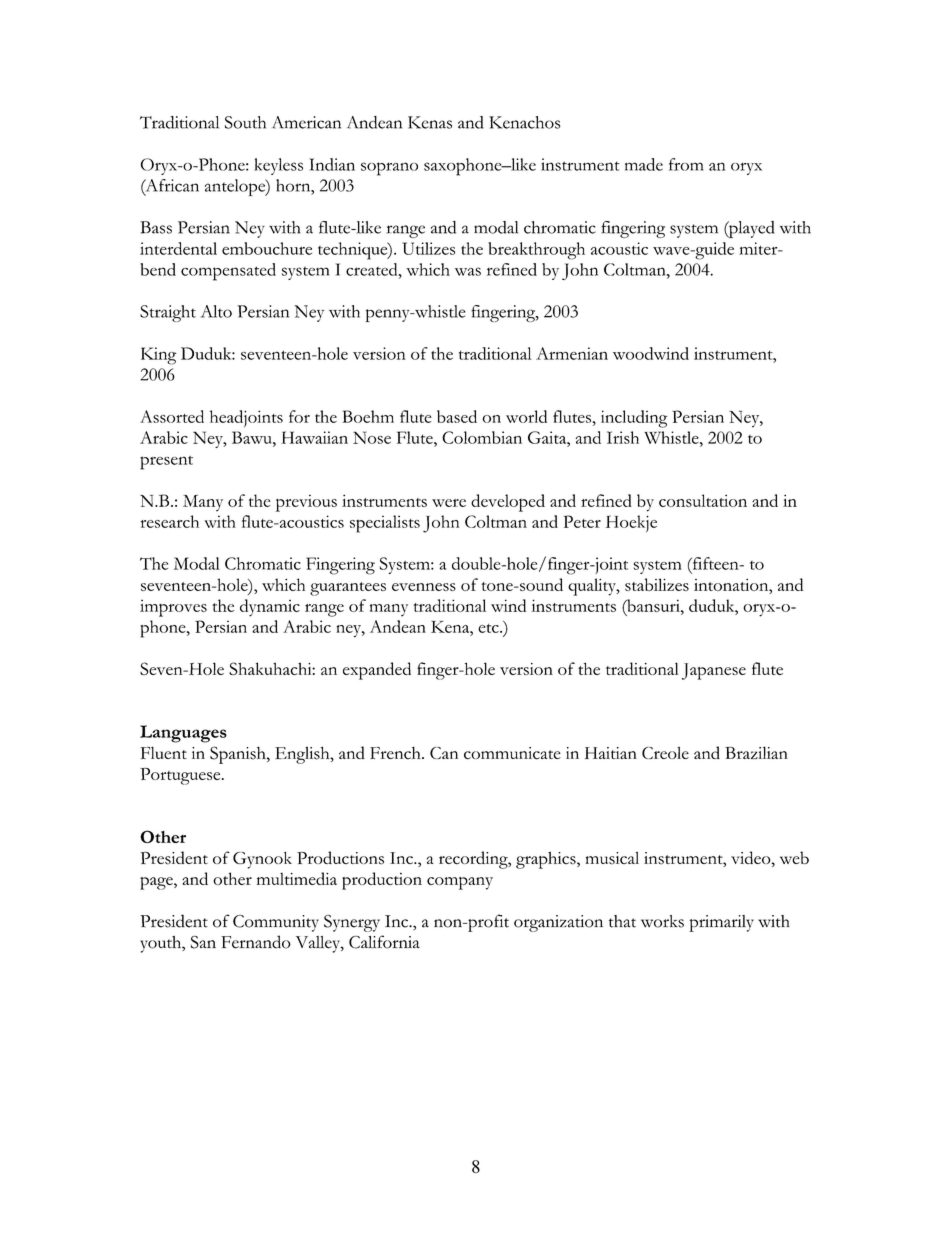 This document has width=952, height=1233. Describe the element at coordinates (256, 942) in the document. I see `Fernando` at that location.
